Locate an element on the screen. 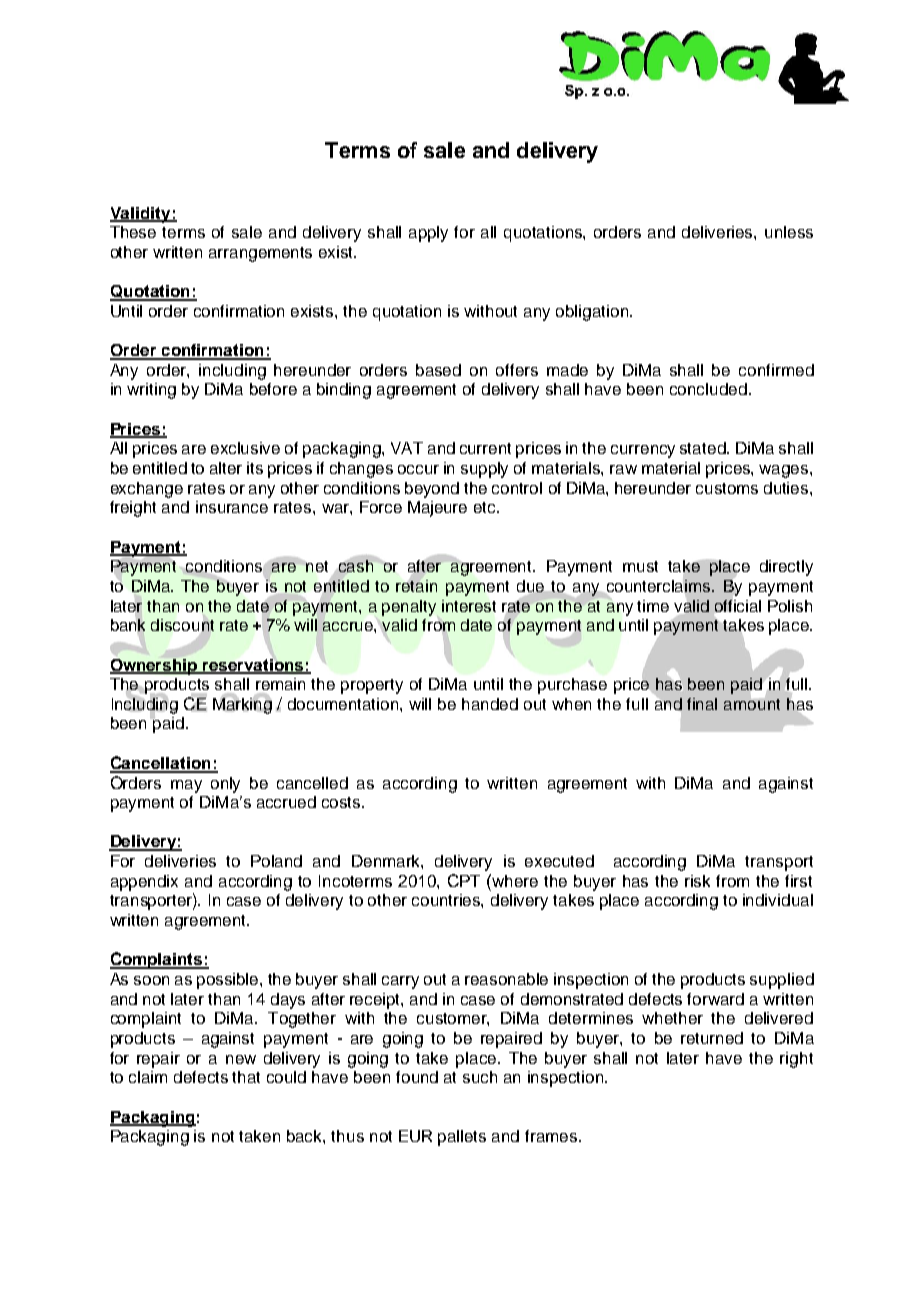 The width and height of the screenshot is (924, 1308). that is located at coordinates (246, 1077).
